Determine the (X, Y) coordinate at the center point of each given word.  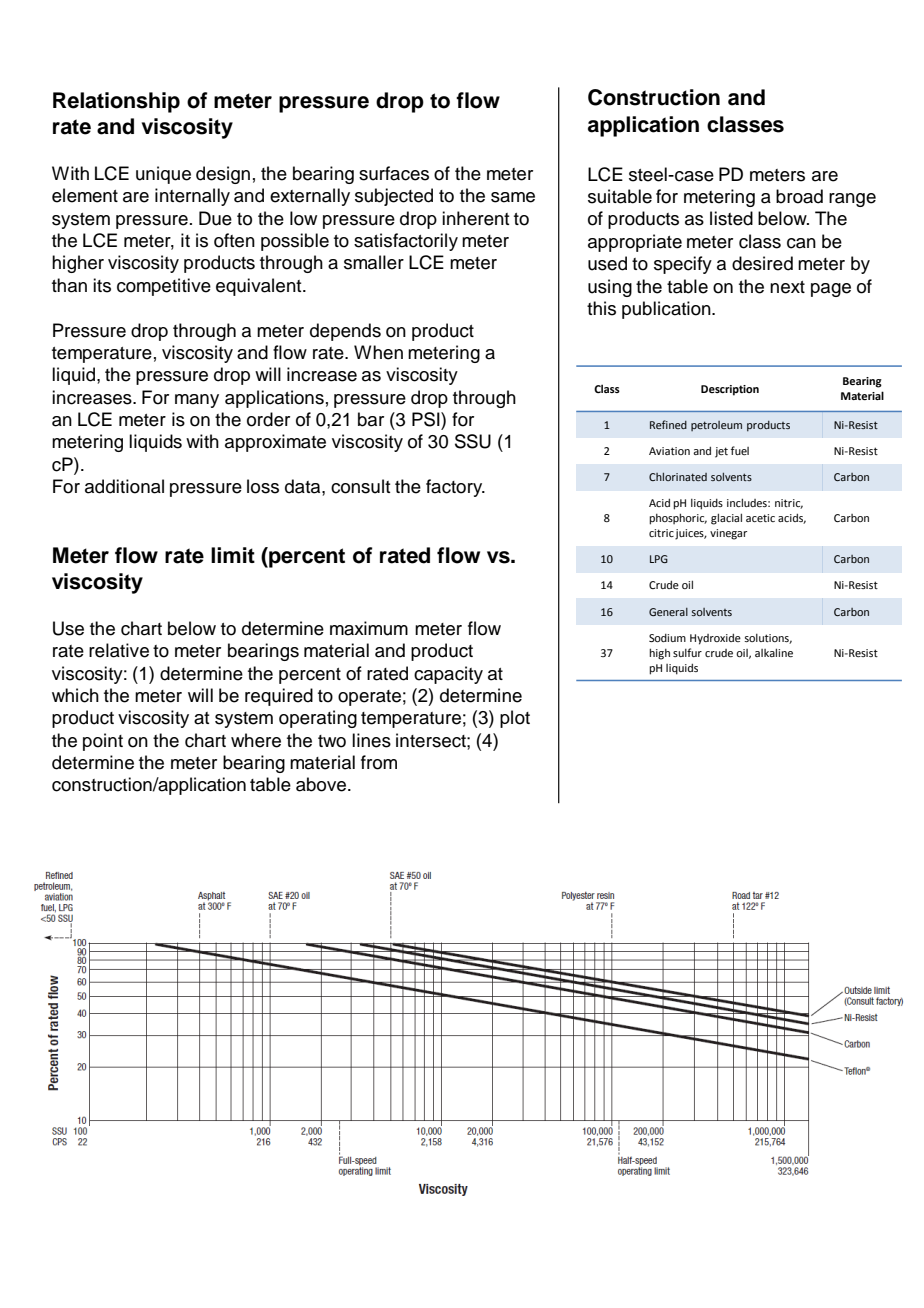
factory (455, 488)
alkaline (774, 652)
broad (799, 196)
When (378, 352)
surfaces (394, 173)
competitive (164, 287)
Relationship (116, 102)
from (379, 762)
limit (233, 555)
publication (667, 310)
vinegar (728, 534)
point (103, 742)
